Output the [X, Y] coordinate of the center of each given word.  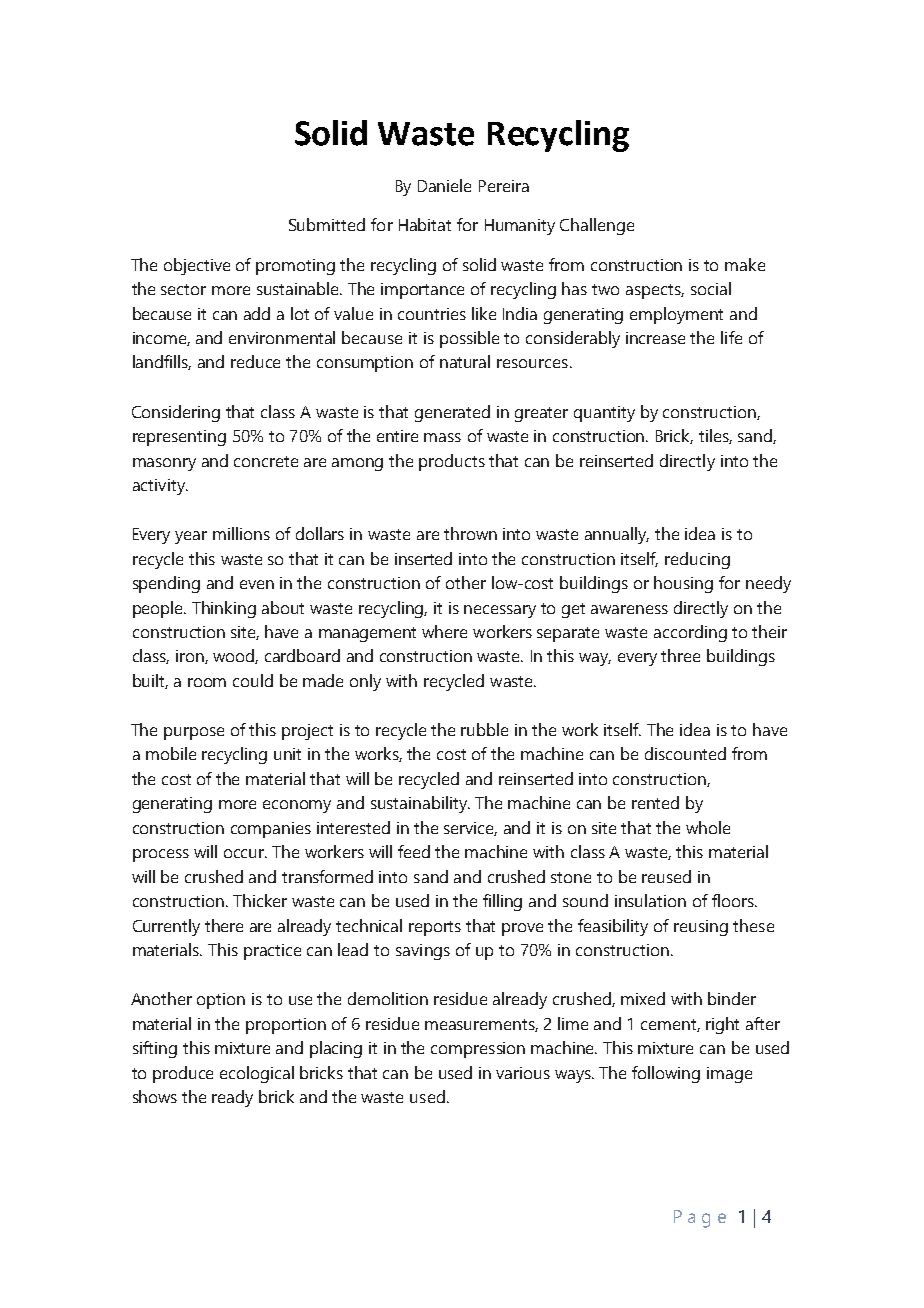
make [745, 264]
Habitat [425, 224]
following [666, 1074]
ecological [257, 1074]
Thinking [224, 609]
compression [478, 1050]
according [690, 633]
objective [197, 266]
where [444, 631]
